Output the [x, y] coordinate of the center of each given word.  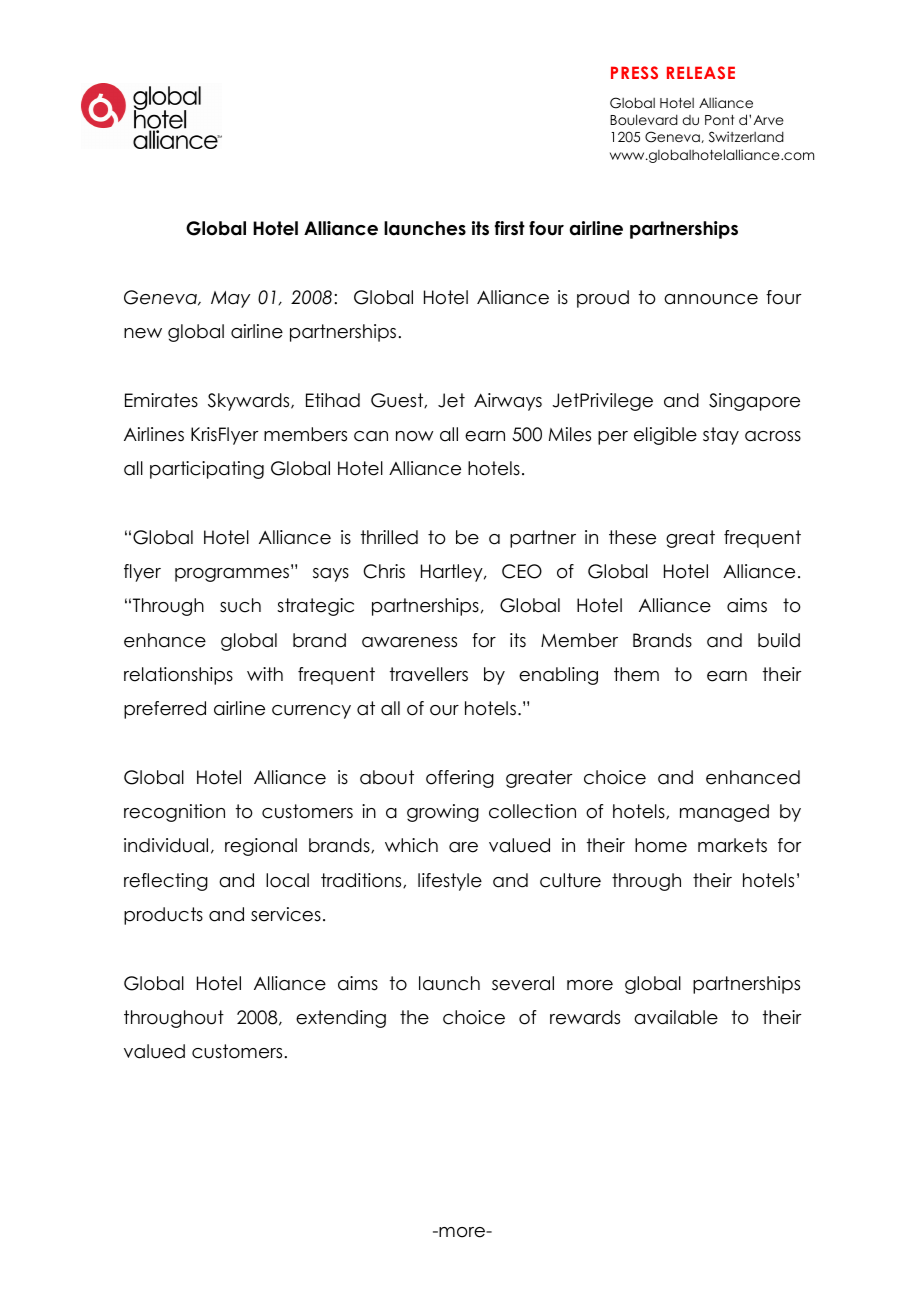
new [143, 333]
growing [443, 813]
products [163, 916]
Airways [508, 402]
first [510, 228]
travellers [429, 674]
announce [711, 299]
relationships [178, 676]
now [414, 436]
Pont [719, 120]
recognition [174, 813]
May [230, 299]
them [636, 674]
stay [721, 436]
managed [724, 813]
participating [207, 470]
